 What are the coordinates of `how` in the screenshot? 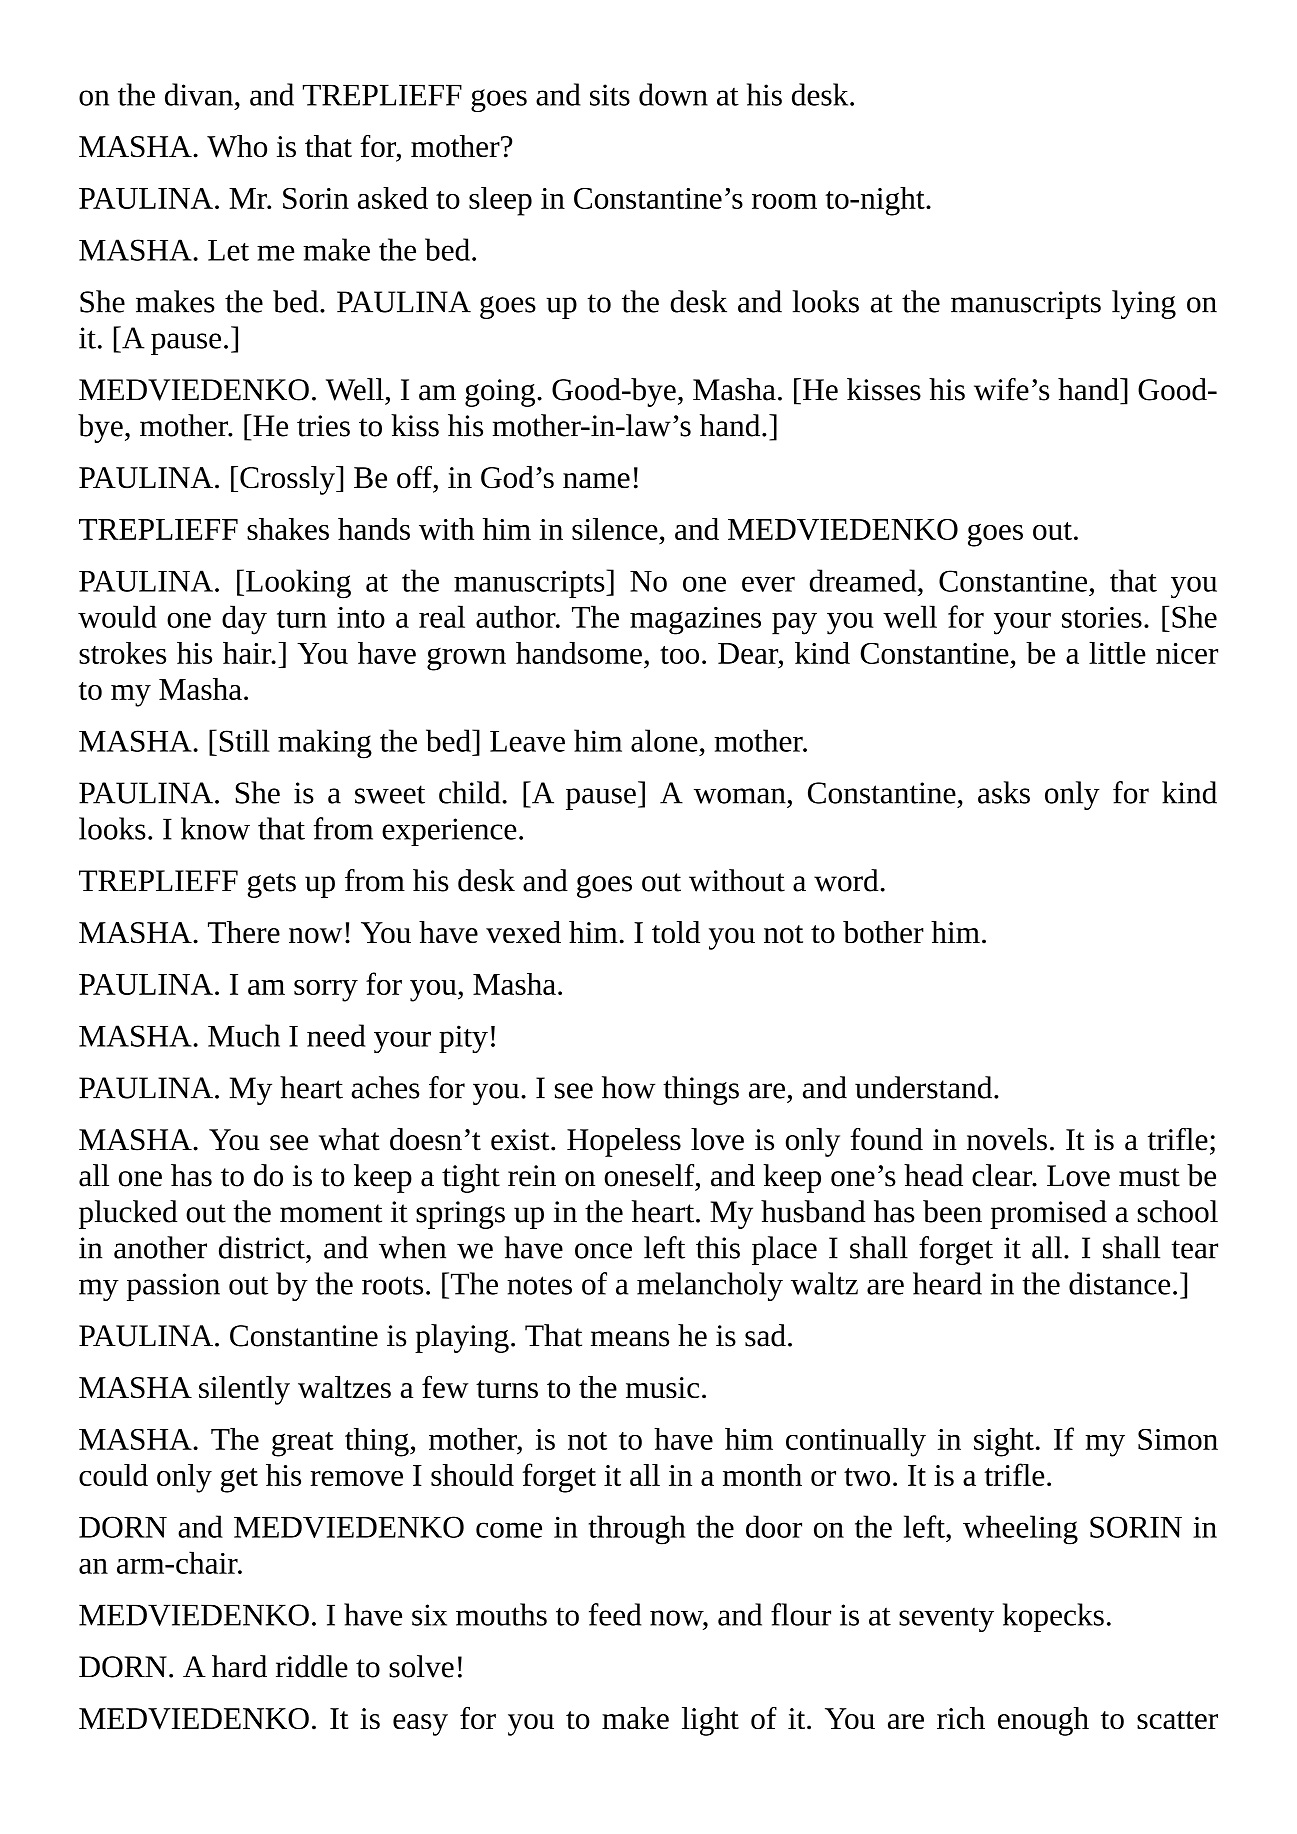 It's located at (628, 1087).
